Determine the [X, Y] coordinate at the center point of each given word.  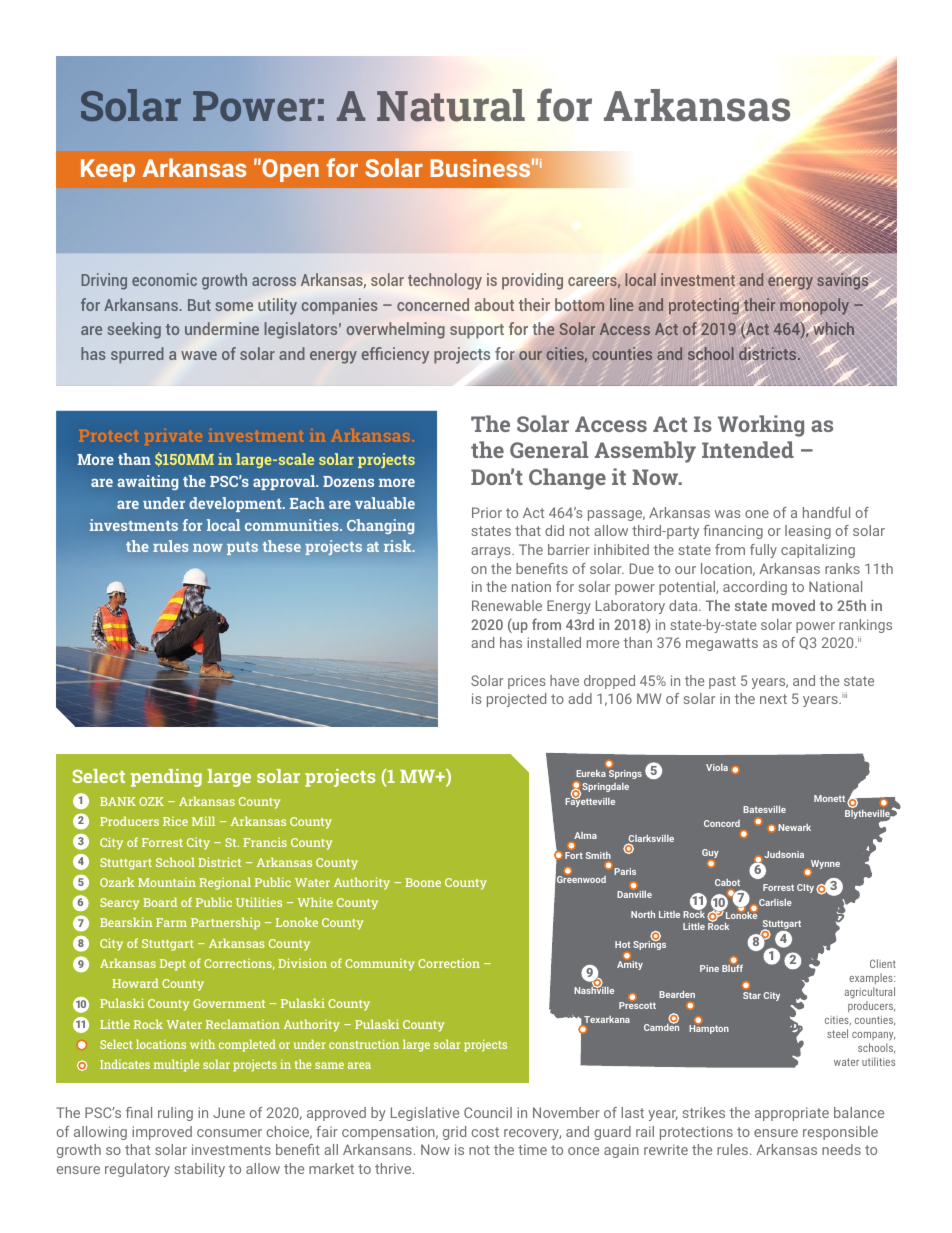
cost [485, 1132]
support [477, 331]
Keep [108, 170]
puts [242, 548]
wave [199, 355]
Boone [423, 882]
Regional [225, 883]
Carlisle [775, 902]
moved [793, 605]
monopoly [814, 306]
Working [761, 426]
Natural [451, 105]
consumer [229, 1133]
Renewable [507, 605]
